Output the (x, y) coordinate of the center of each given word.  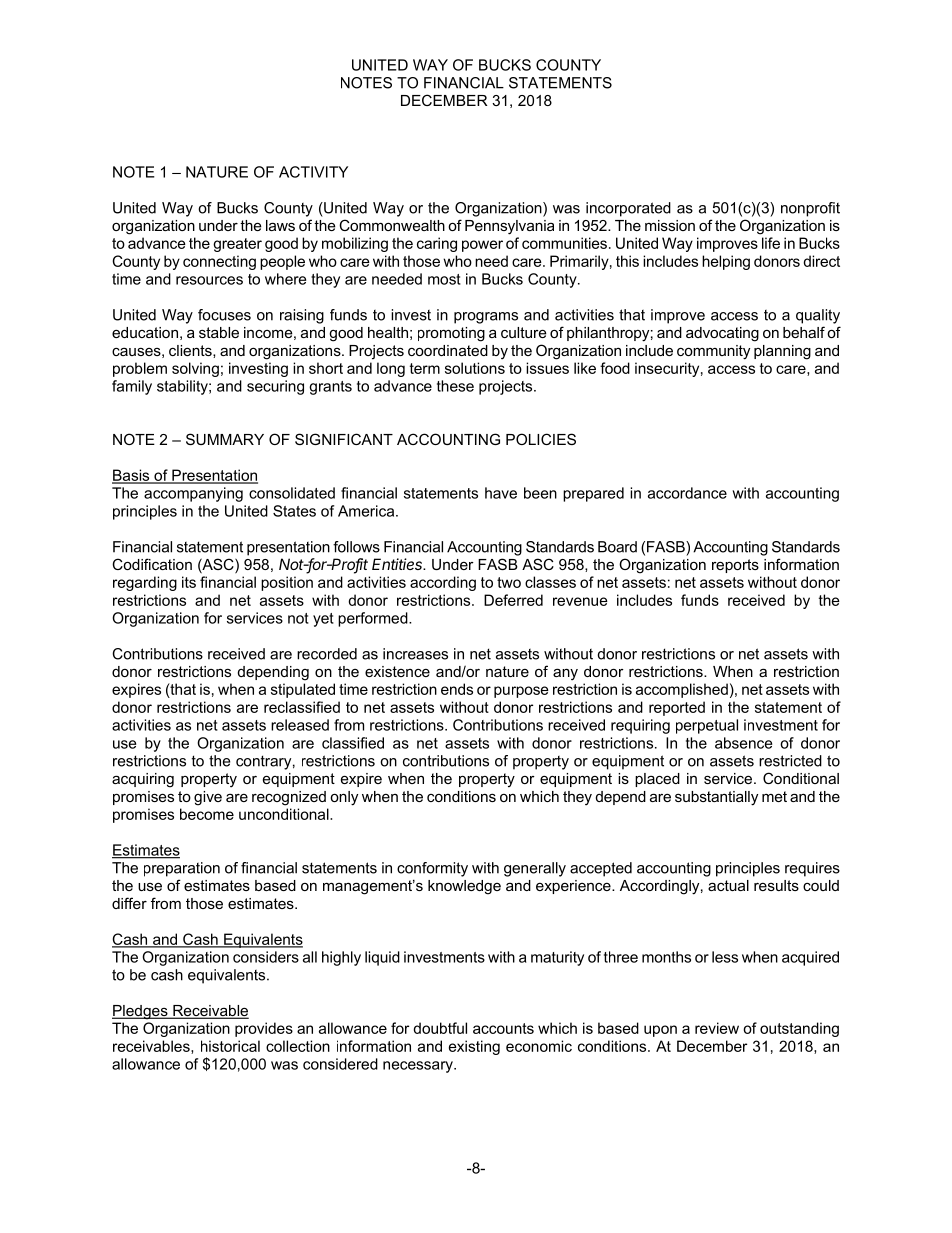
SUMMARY (225, 439)
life (771, 243)
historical (230, 1046)
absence (743, 743)
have (501, 493)
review (717, 1028)
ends (457, 689)
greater (237, 245)
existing (474, 1047)
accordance (687, 493)
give (208, 798)
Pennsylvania (509, 227)
